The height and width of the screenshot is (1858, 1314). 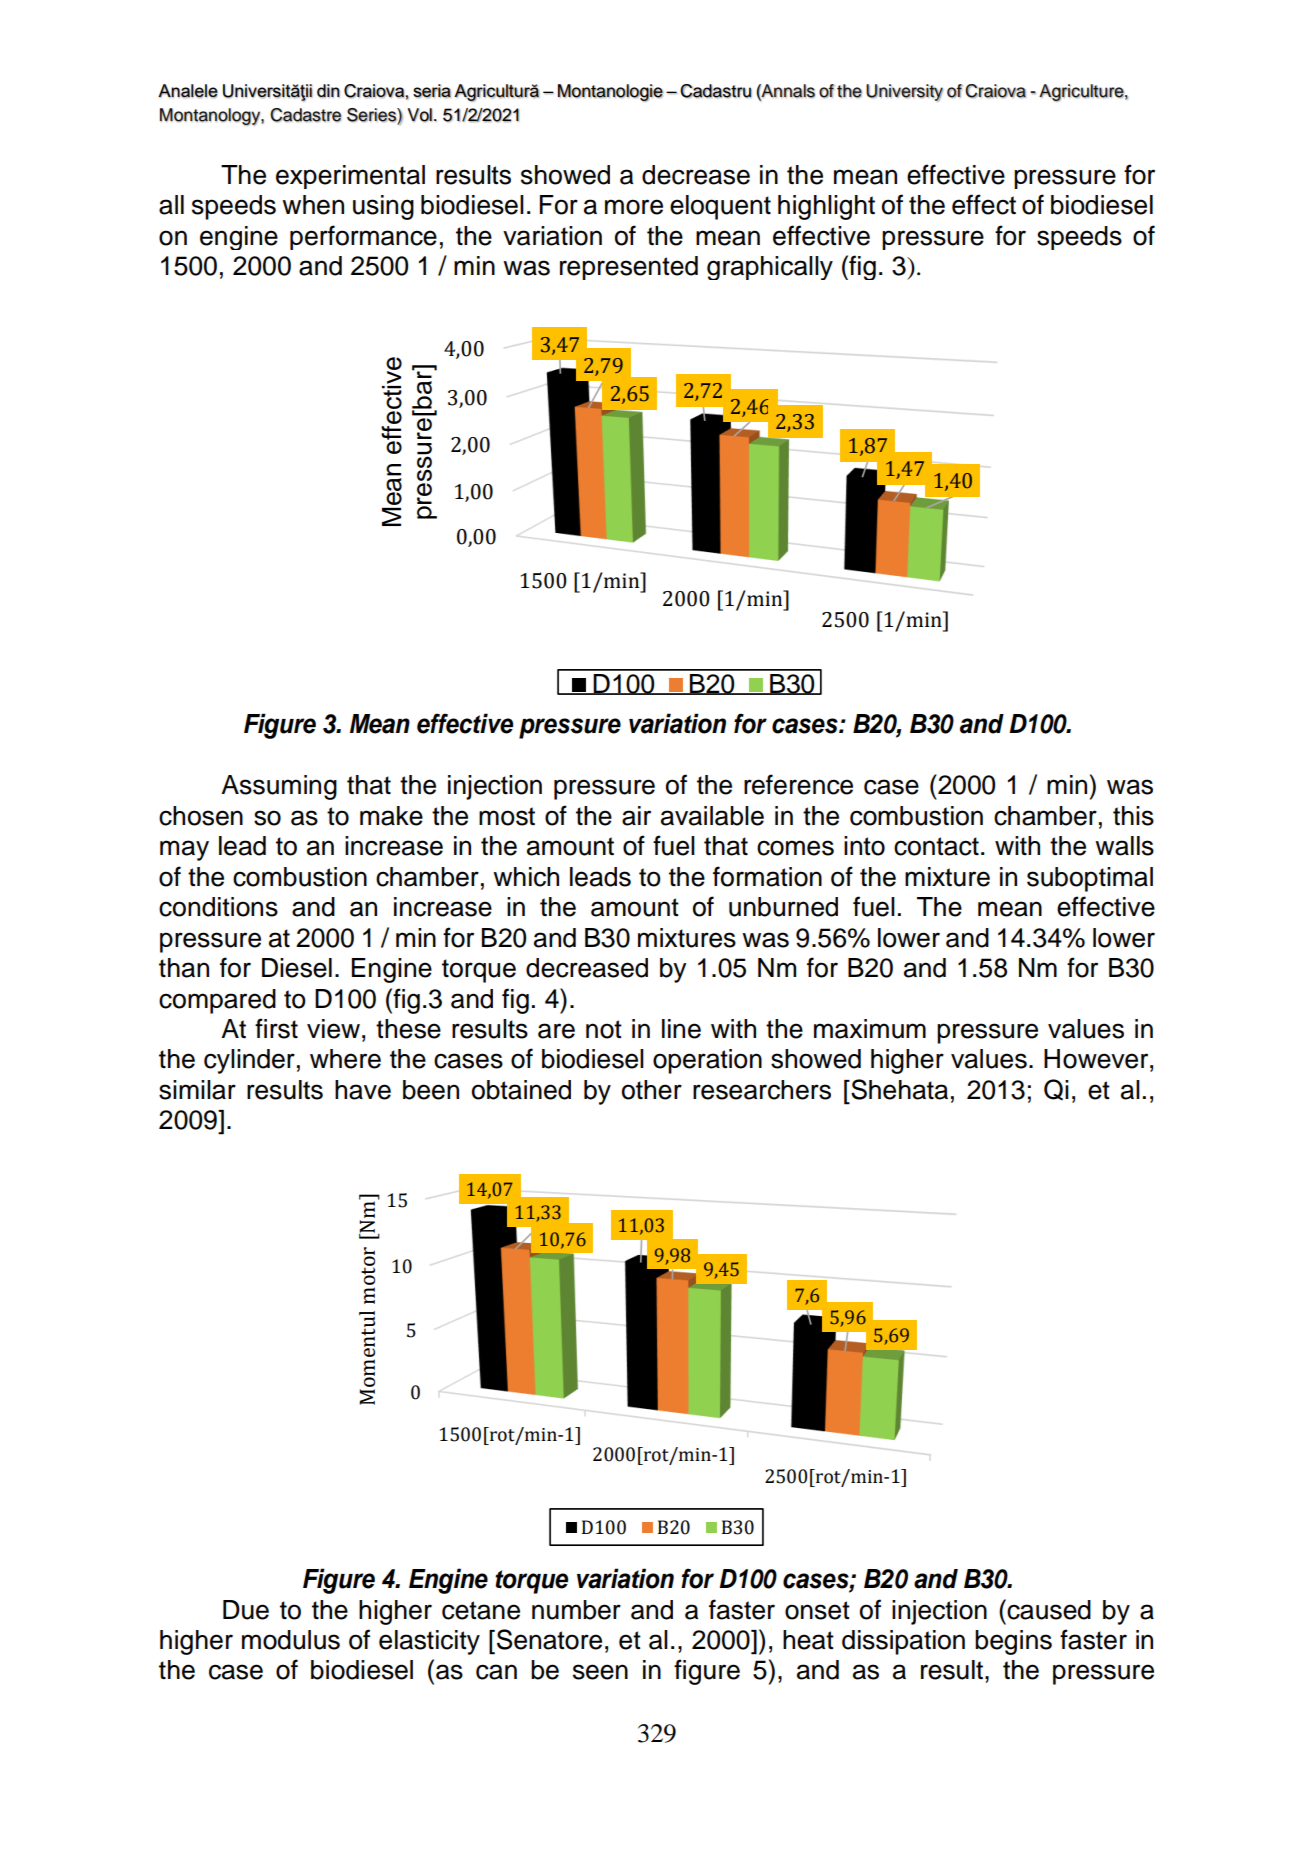 I want to click on seen, so click(x=600, y=1672).
